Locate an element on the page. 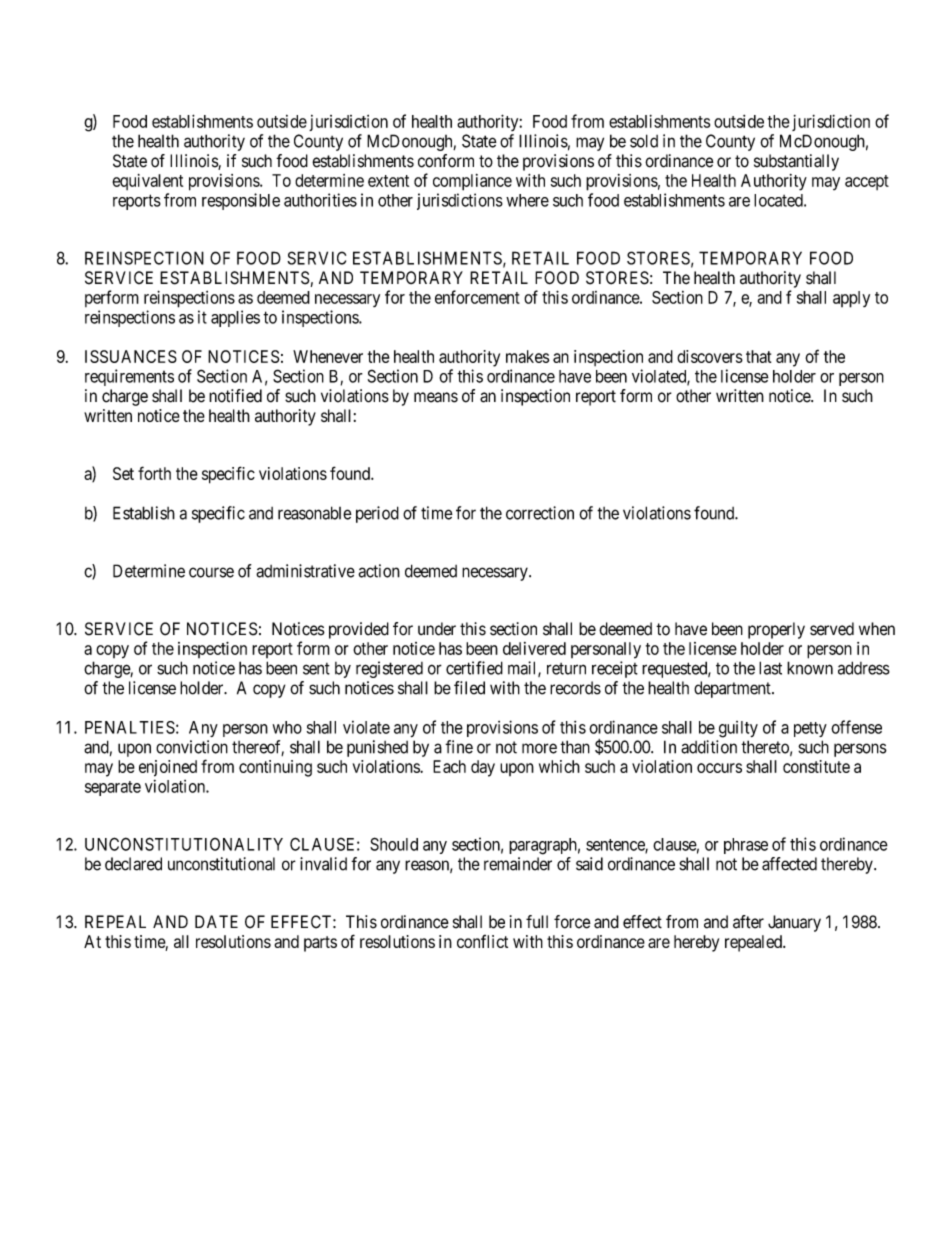 This page has height=1233, width=952. January is located at coordinates (794, 923).
